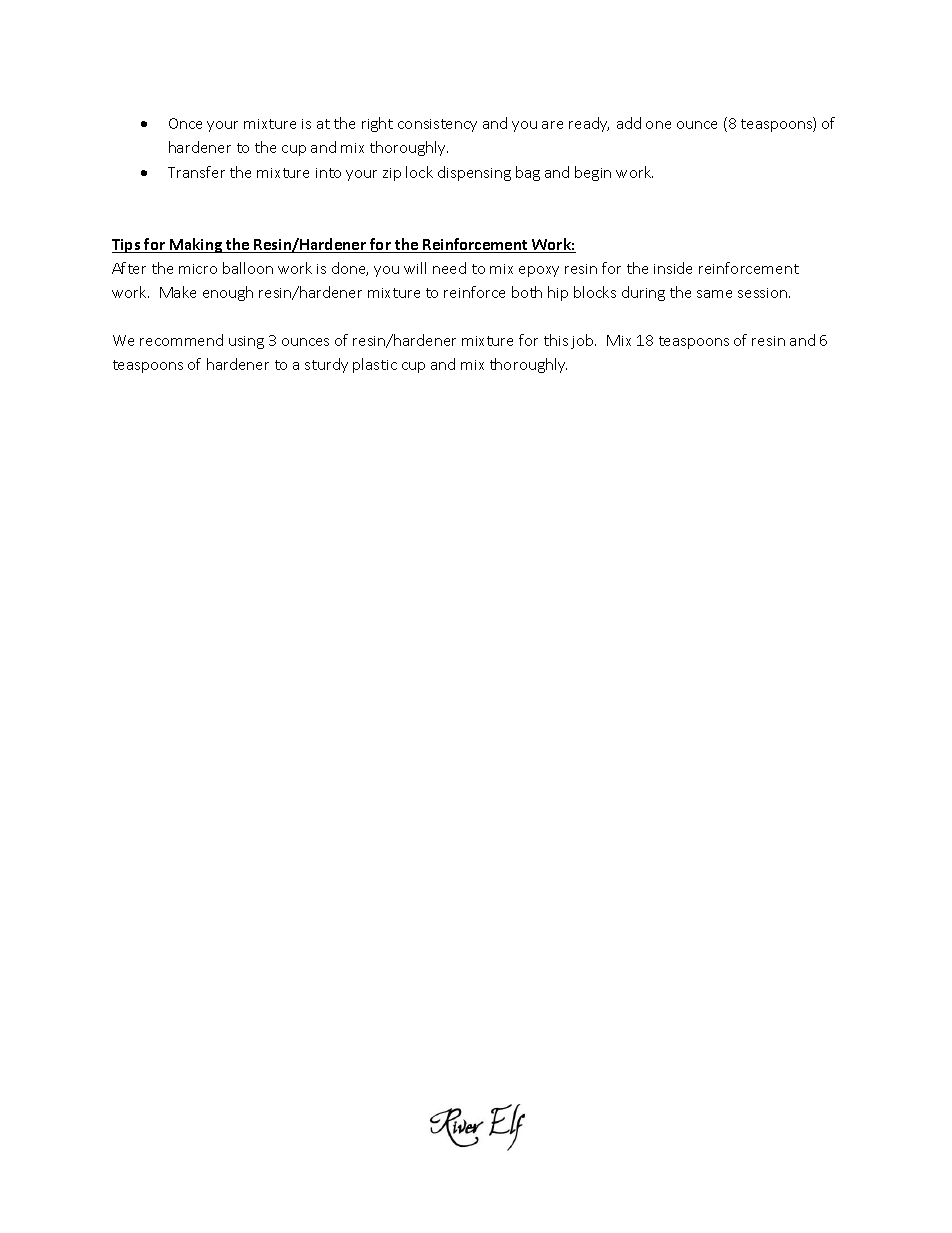 The height and width of the screenshot is (1233, 952). What do you see at coordinates (437, 125) in the screenshot?
I see `consistency` at bounding box center [437, 125].
